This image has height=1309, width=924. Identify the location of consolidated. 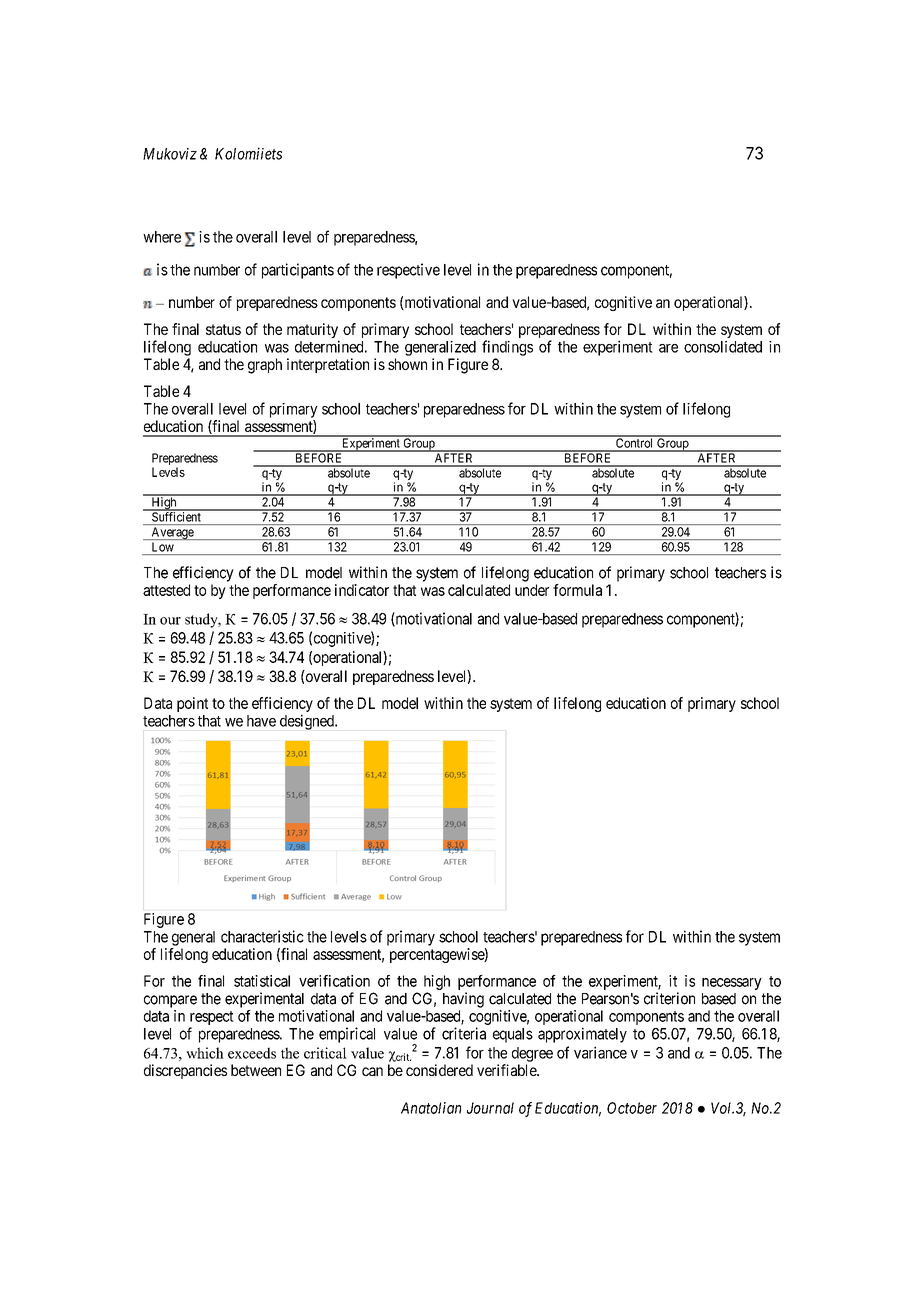
(723, 347).
